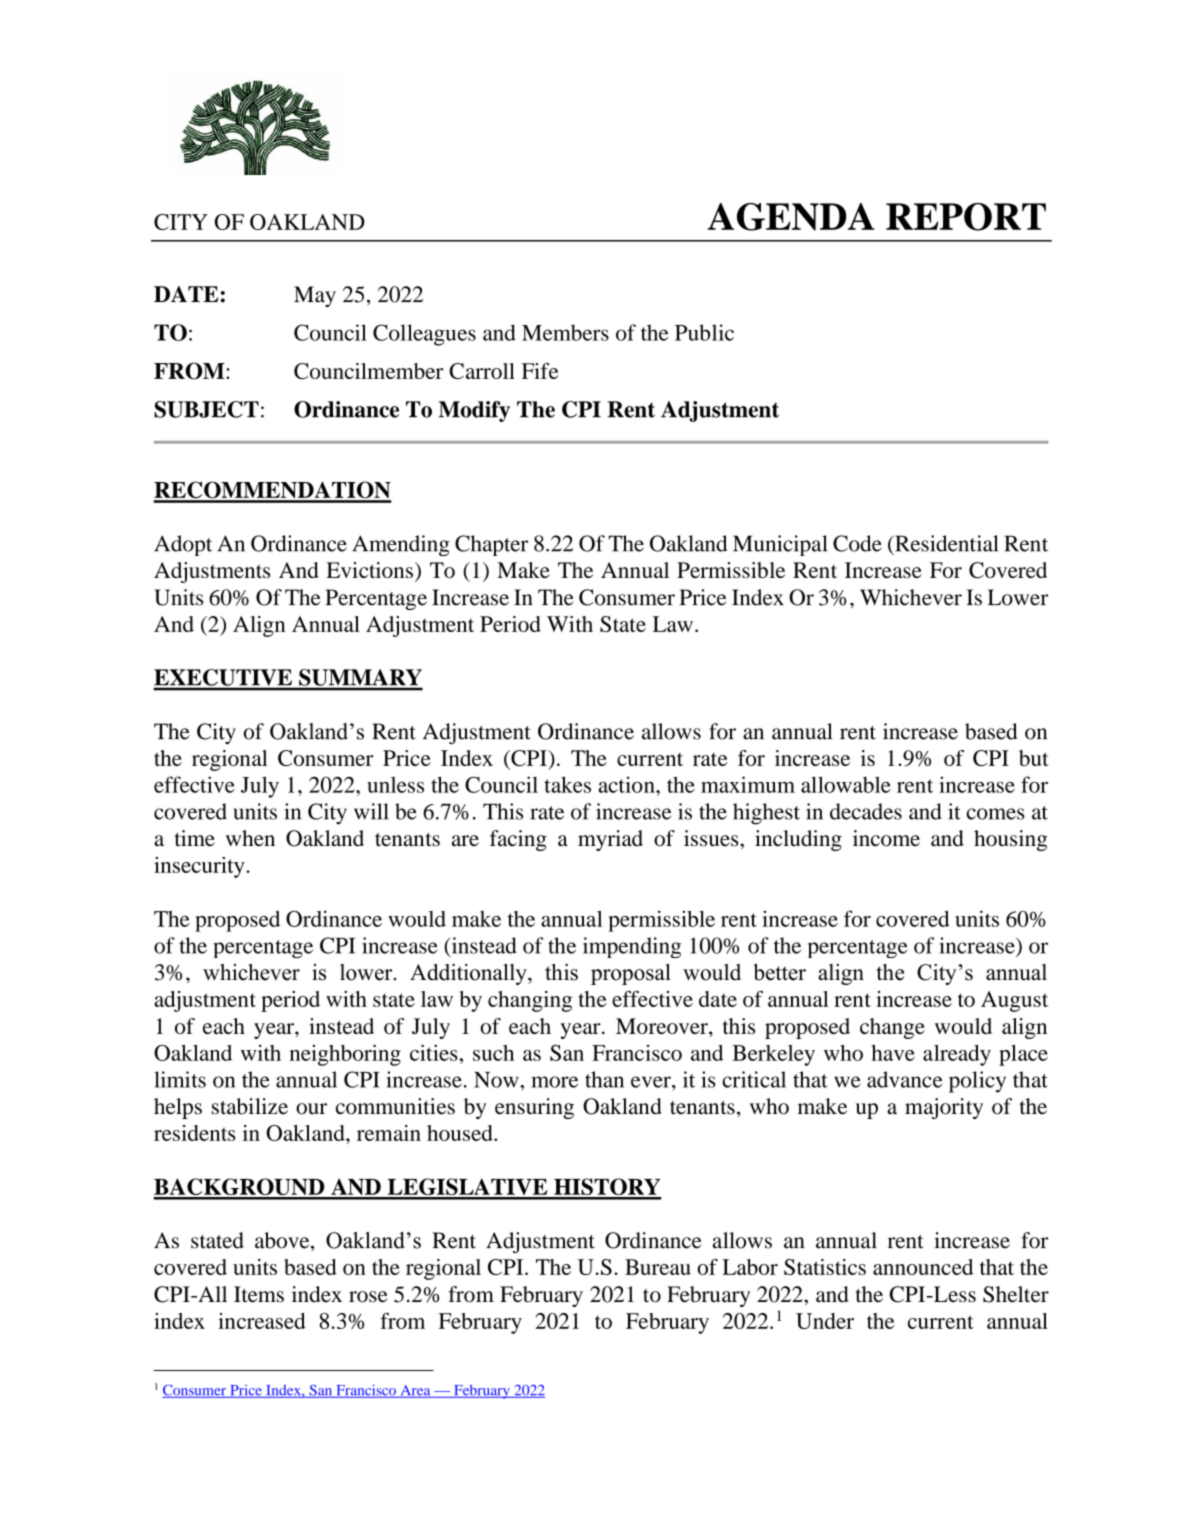 Image resolution: width=1188 pixels, height=1538 pixels. Describe the element at coordinates (315, 296) in the image. I see `May` at that location.
